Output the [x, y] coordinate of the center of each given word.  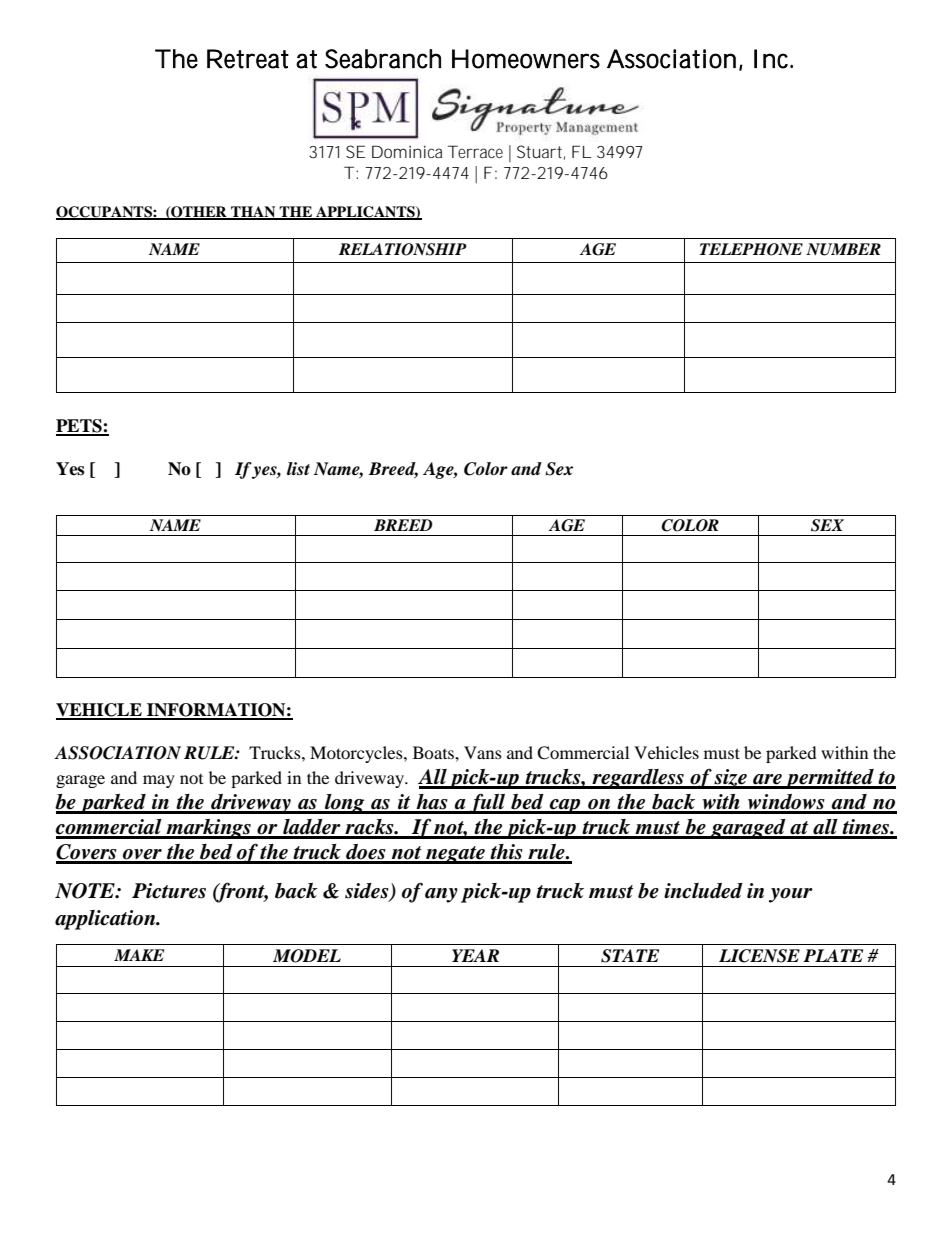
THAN [253, 212]
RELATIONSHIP [403, 249]
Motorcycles [357, 754]
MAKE [139, 955]
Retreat [248, 59]
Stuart [541, 152]
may [159, 781]
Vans [483, 752]
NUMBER [843, 249]
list [298, 469]
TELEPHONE [751, 249]
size [731, 778]
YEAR [475, 955]
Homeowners [526, 59]
